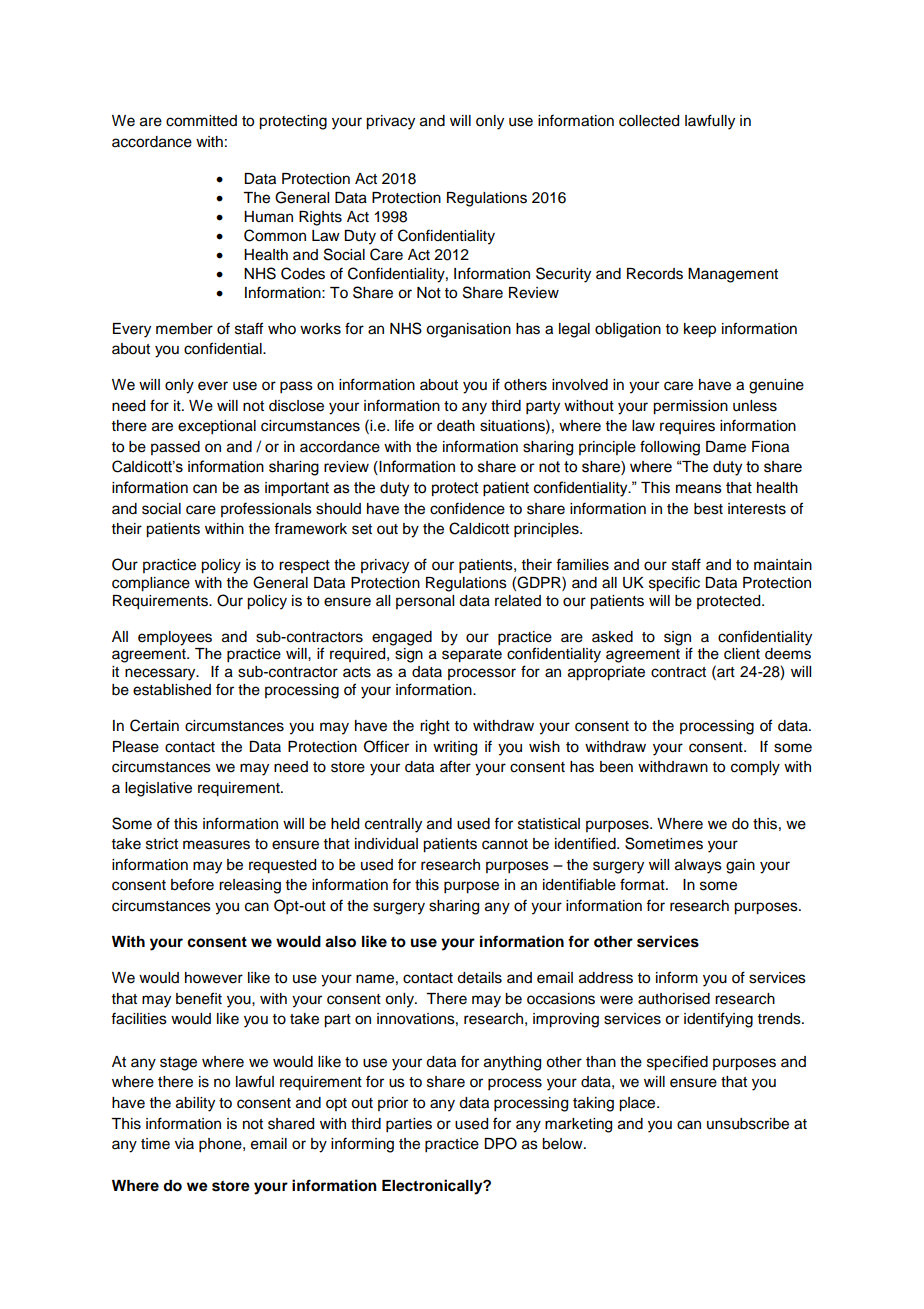 Image resolution: width=924 pixels, height=1309 pixels. What do you see at coordinates (649, 121) in the screenshot?
I see `collected` at bounding box center [649, 121].
